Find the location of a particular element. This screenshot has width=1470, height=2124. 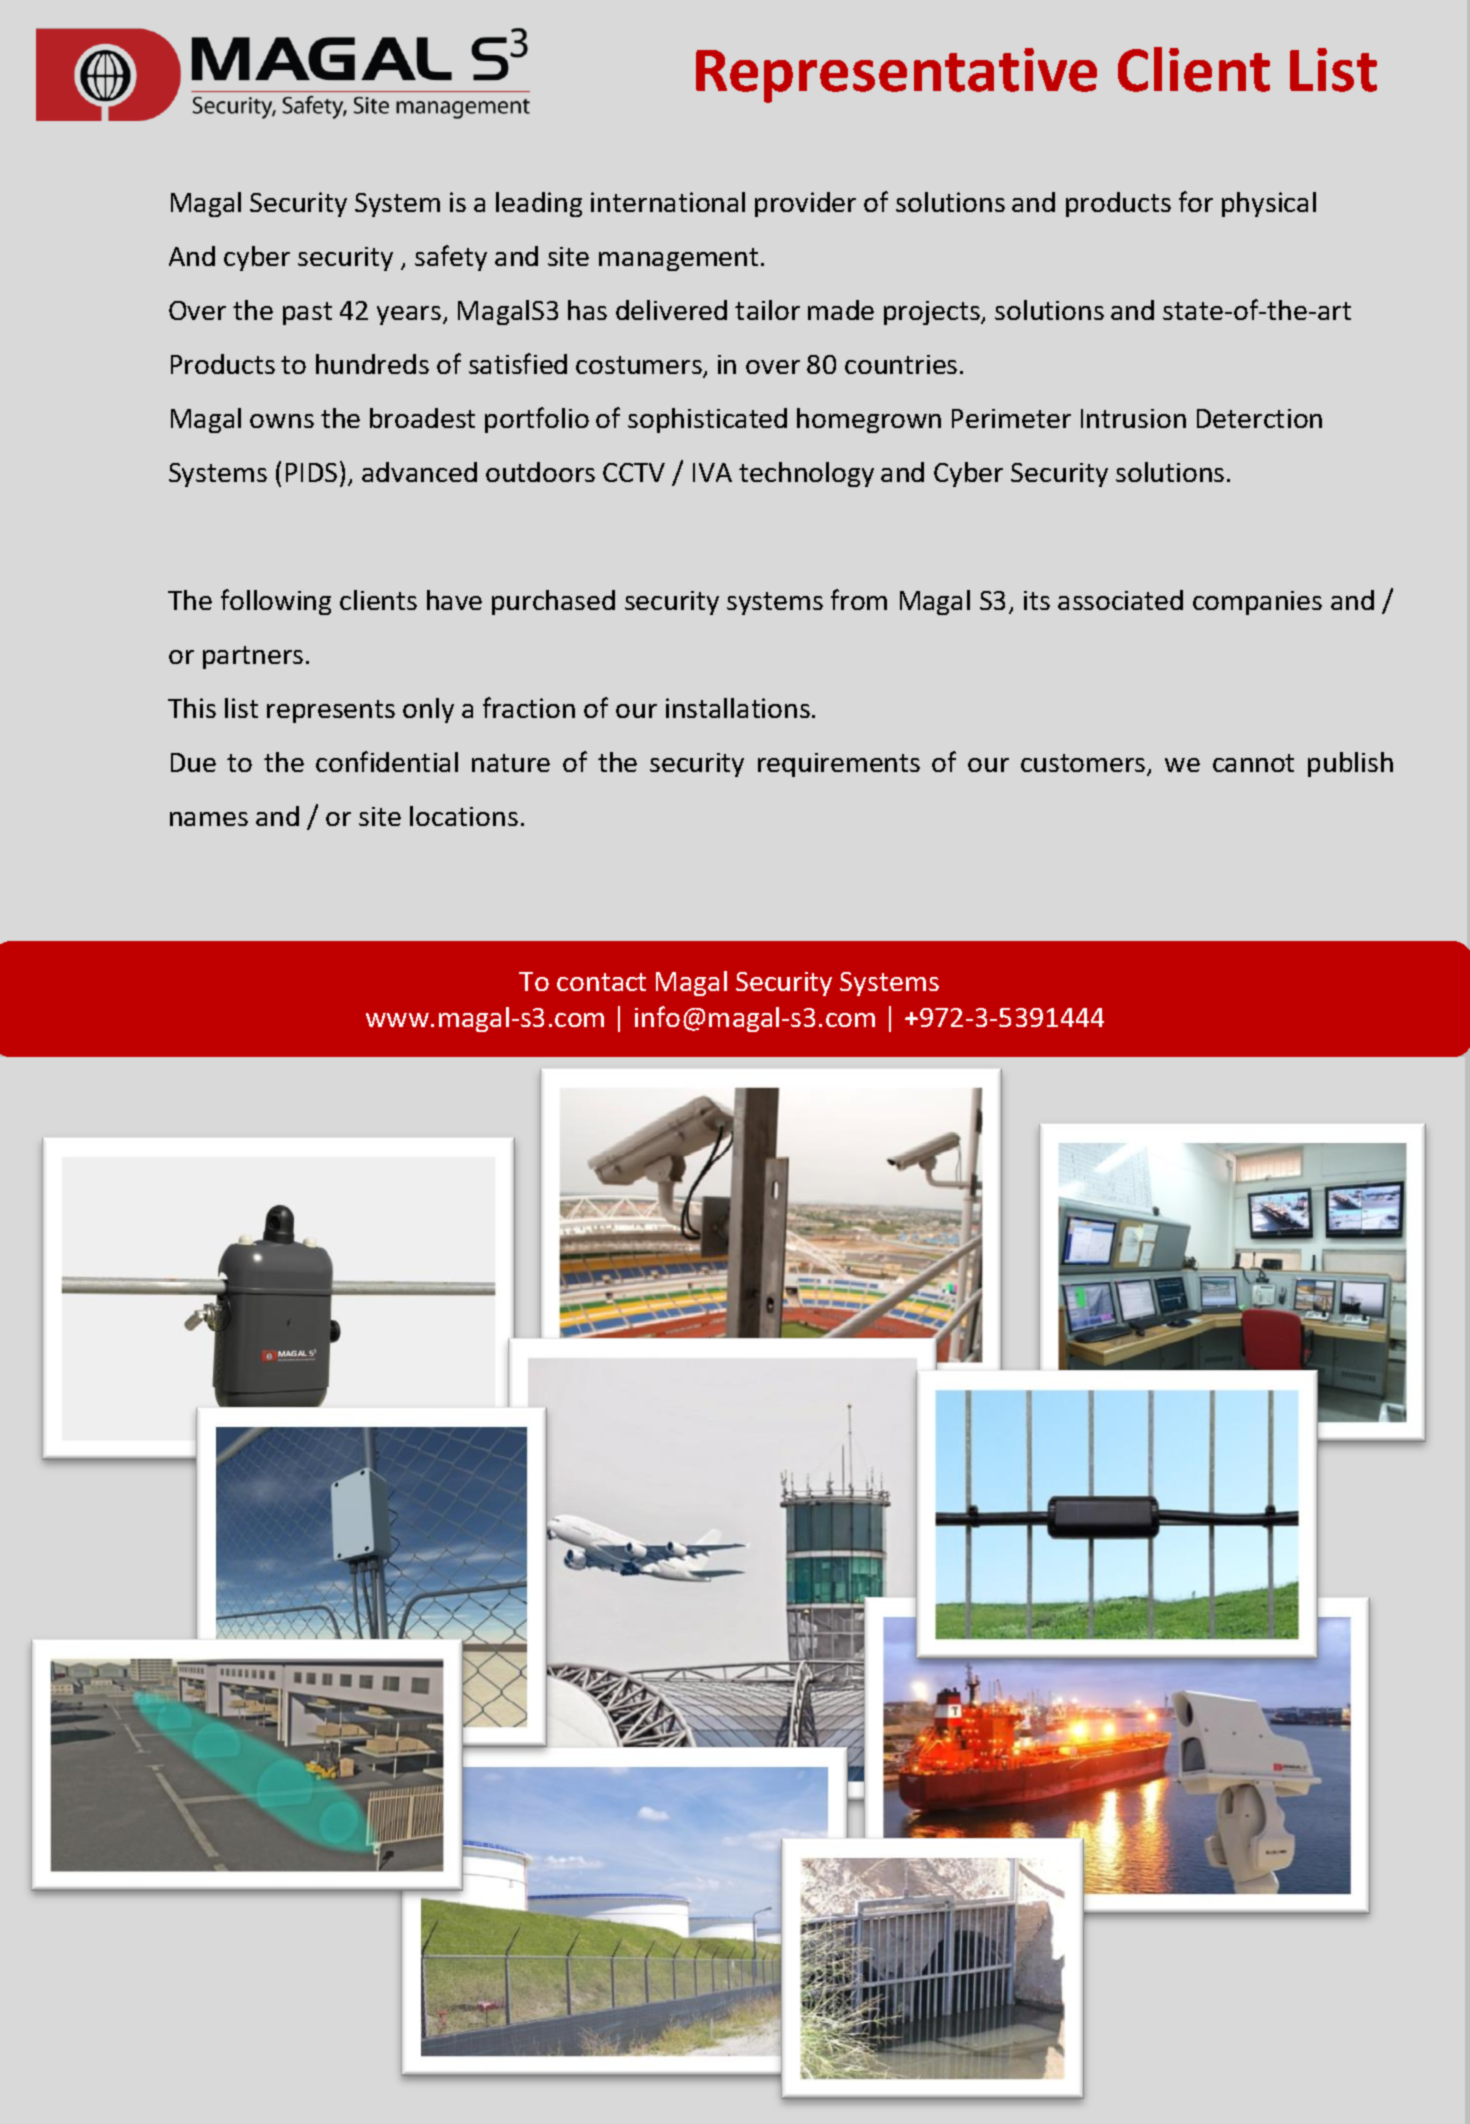

technology is located at coordinates (806, 474).
